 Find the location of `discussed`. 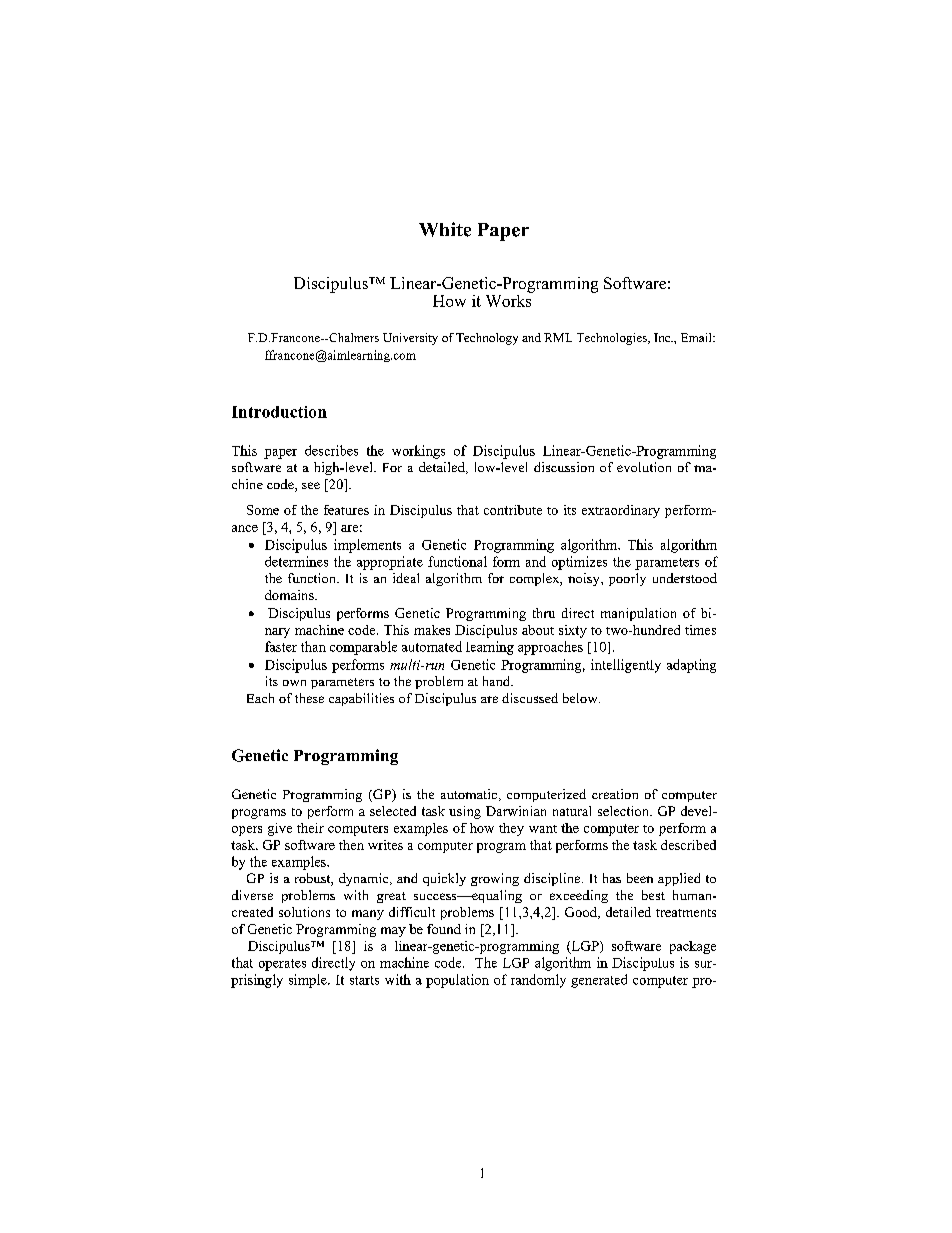

discussed is located at coordinates (530, 698).
